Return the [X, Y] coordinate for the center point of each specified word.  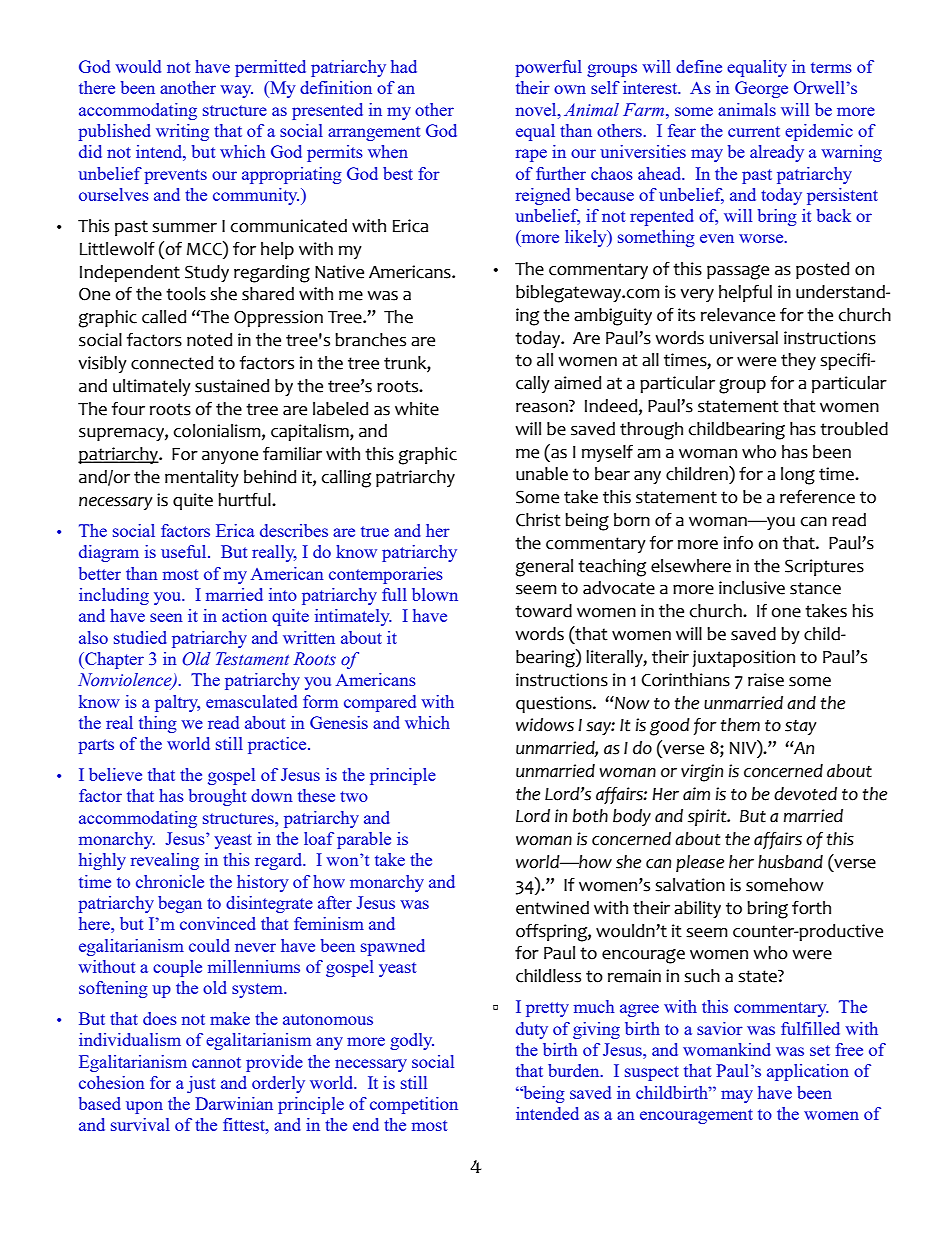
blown [435, 594]
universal [744, 338]
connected [172, 363]
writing [182, 132]
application [808, 1072]
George [761, 89]
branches [370, 340]
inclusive [752, 588]
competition [414, 1105]
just [201, 1084]
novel [537, 109]
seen [166, 617]
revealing [165, 861]
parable [364, 840]
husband [790, 862]
